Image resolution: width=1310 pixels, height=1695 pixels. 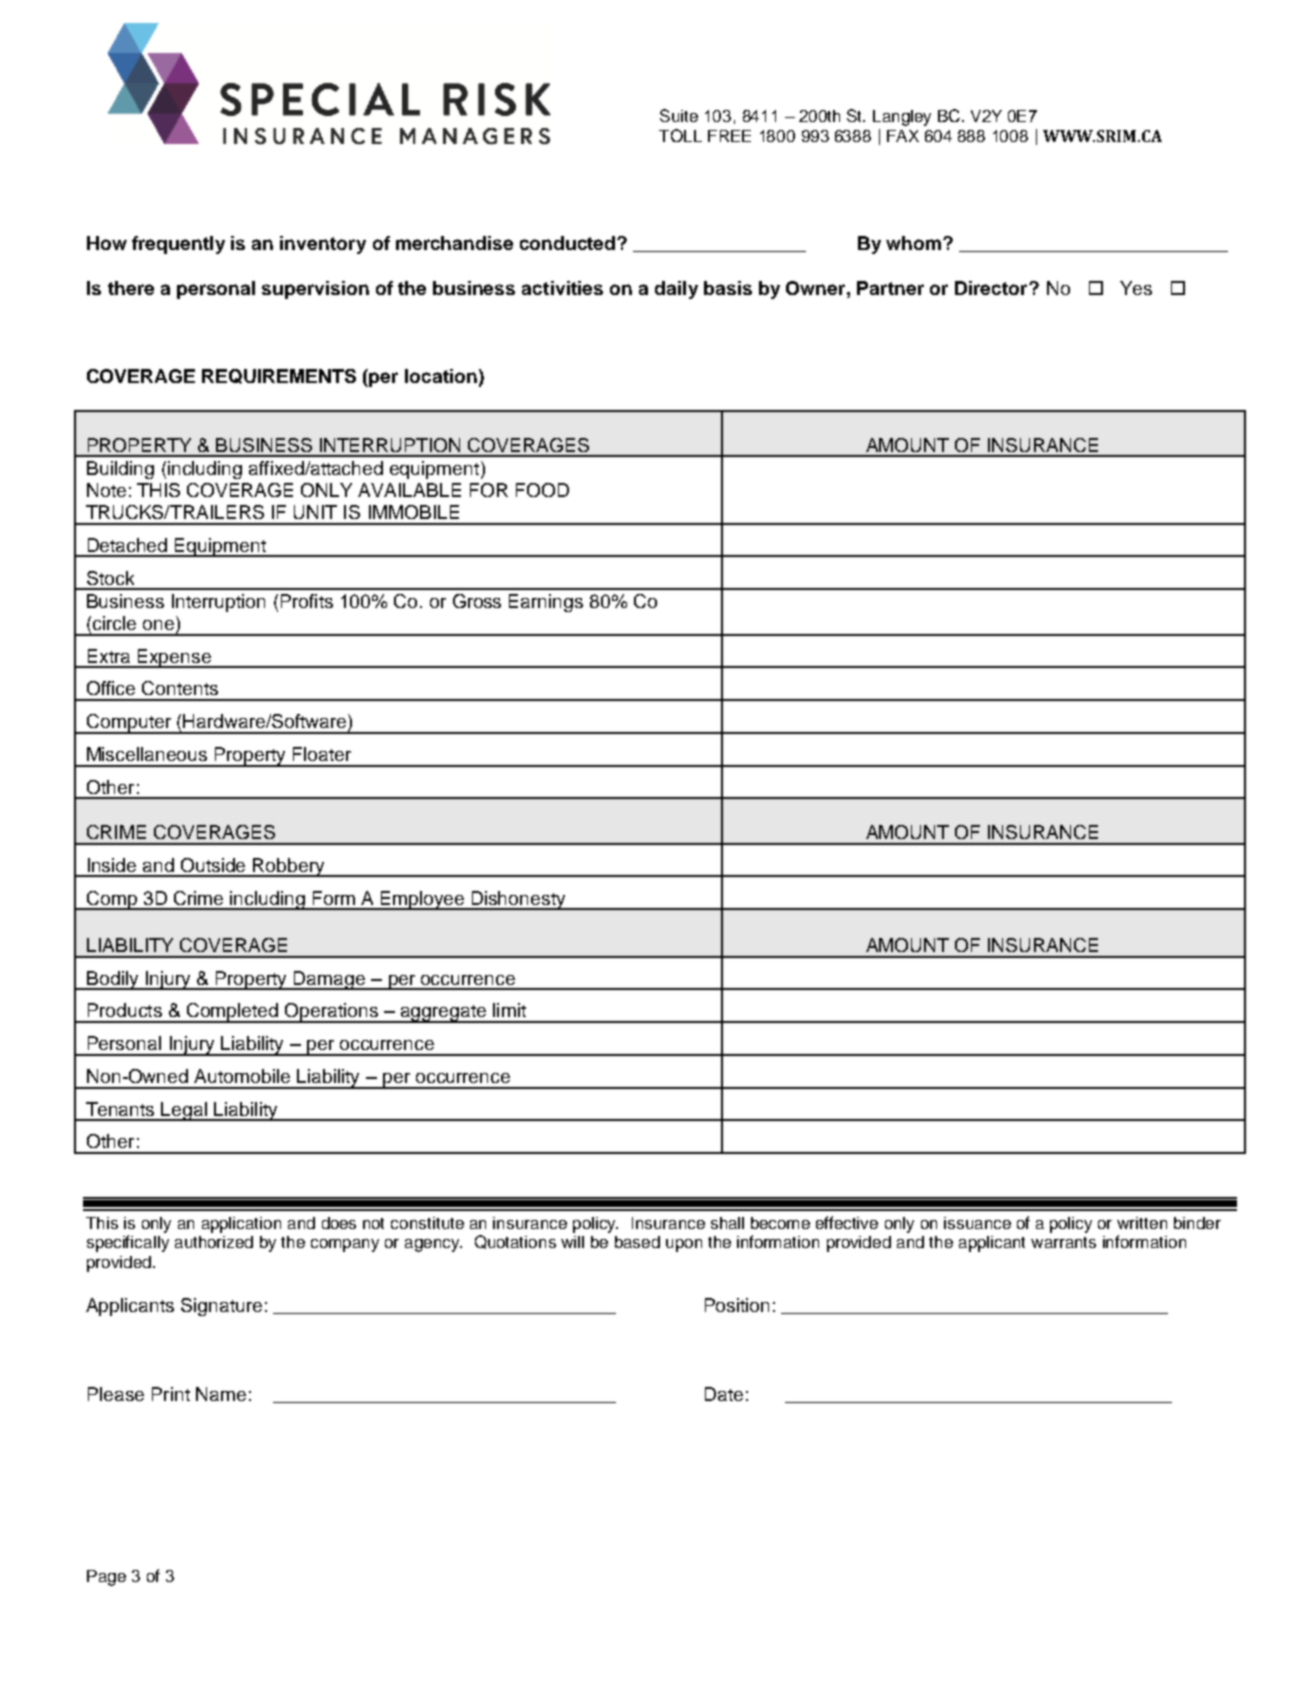 I want to click on Robbery, so click(x=289, y=867).
